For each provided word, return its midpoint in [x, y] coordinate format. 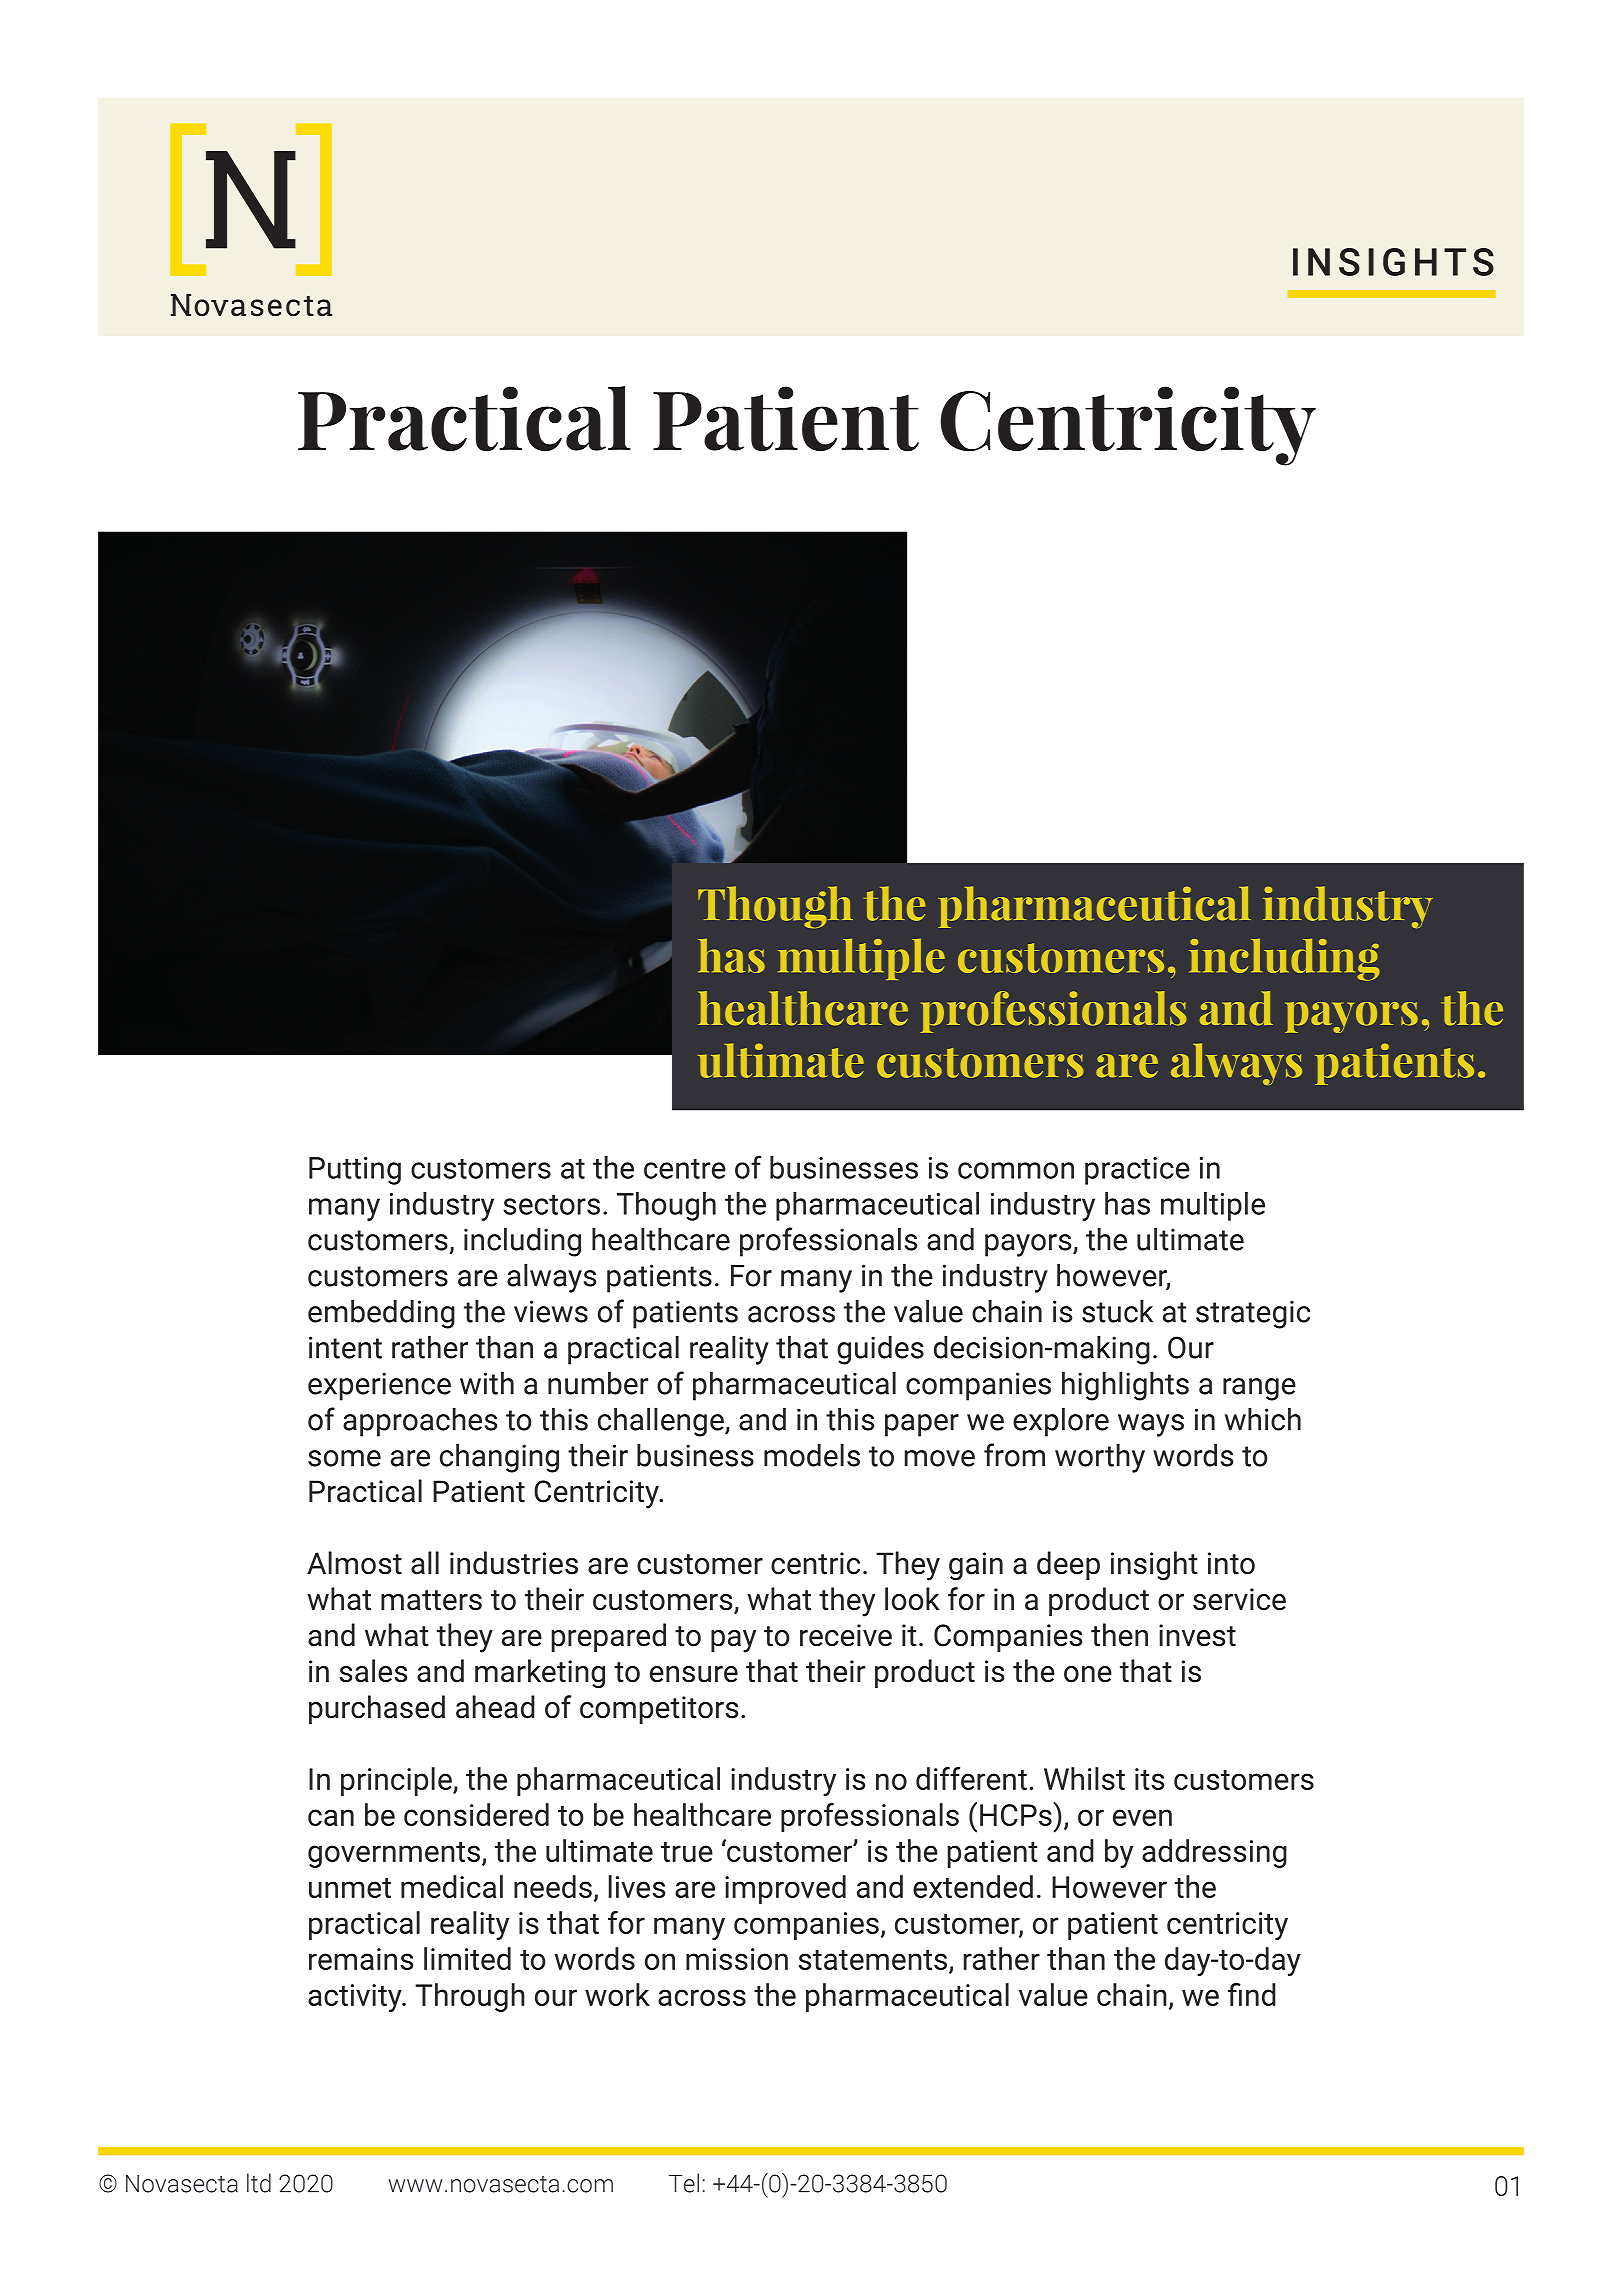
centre [685, 1169]
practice [1137, 1171]
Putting [355, 1171]
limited [467, 1958]
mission [737, 1959]
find [1252, 1994]
